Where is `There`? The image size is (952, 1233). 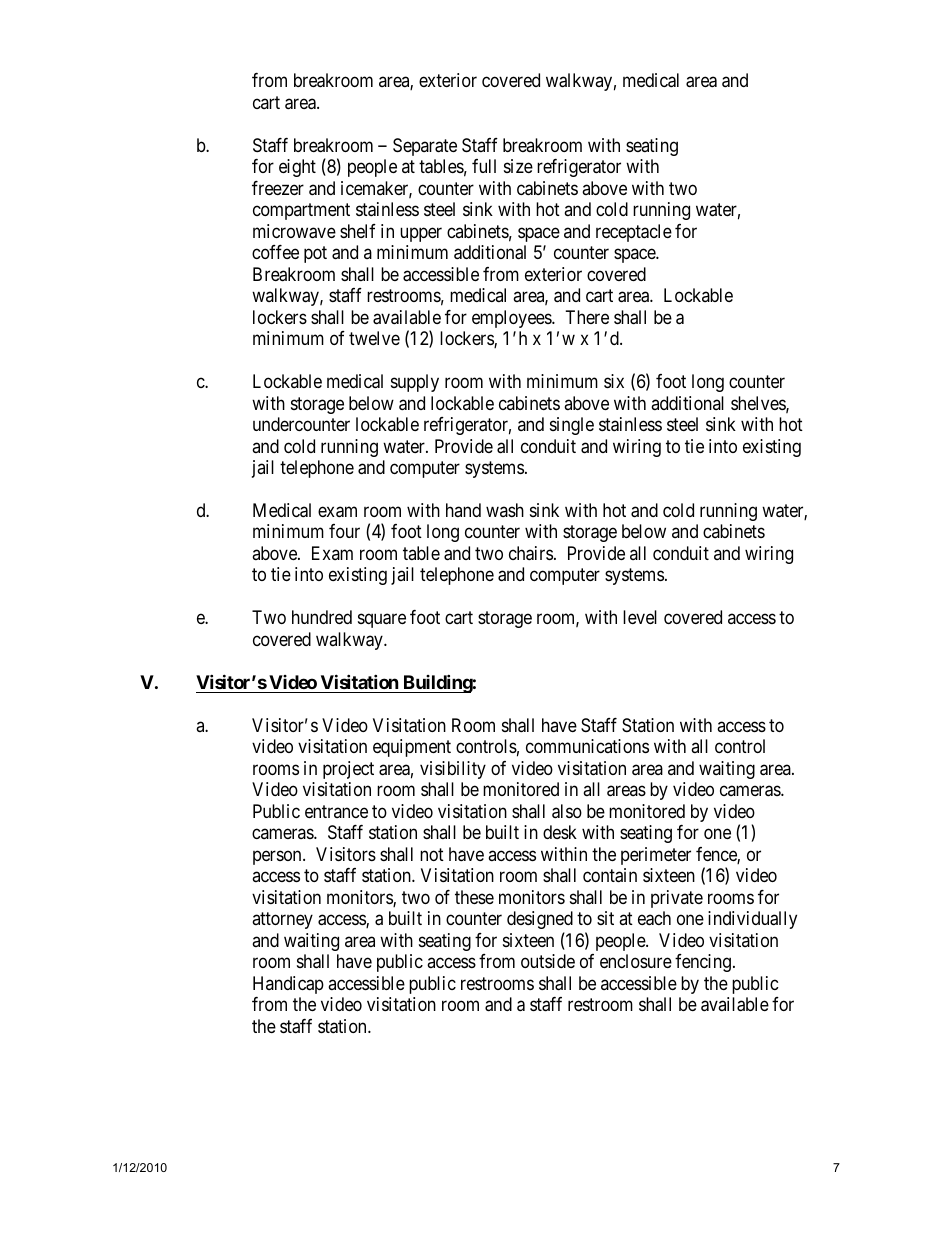
There is located at coordinates (587, 317).
